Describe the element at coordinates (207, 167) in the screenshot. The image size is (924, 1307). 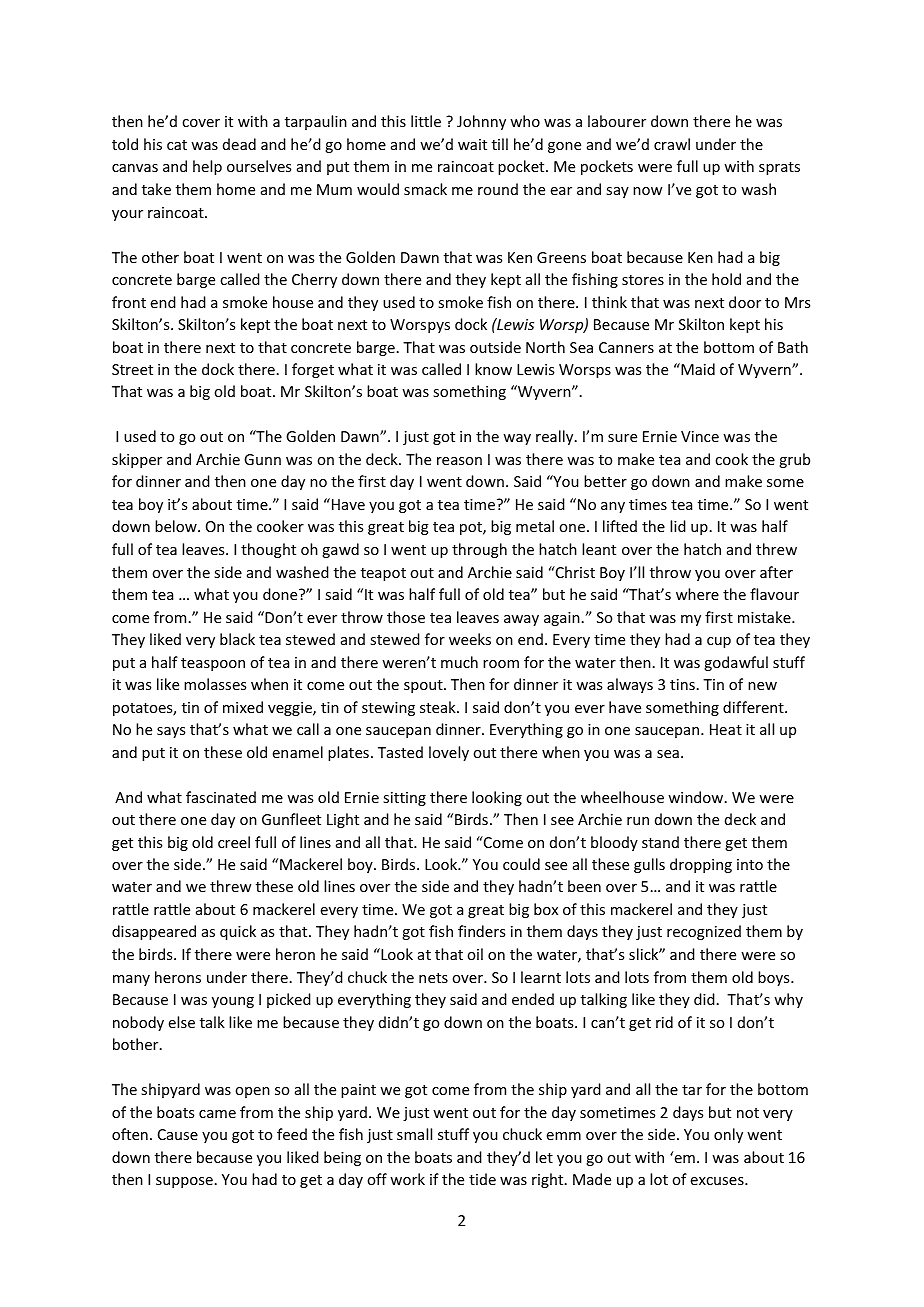
I see `help` at that location.
